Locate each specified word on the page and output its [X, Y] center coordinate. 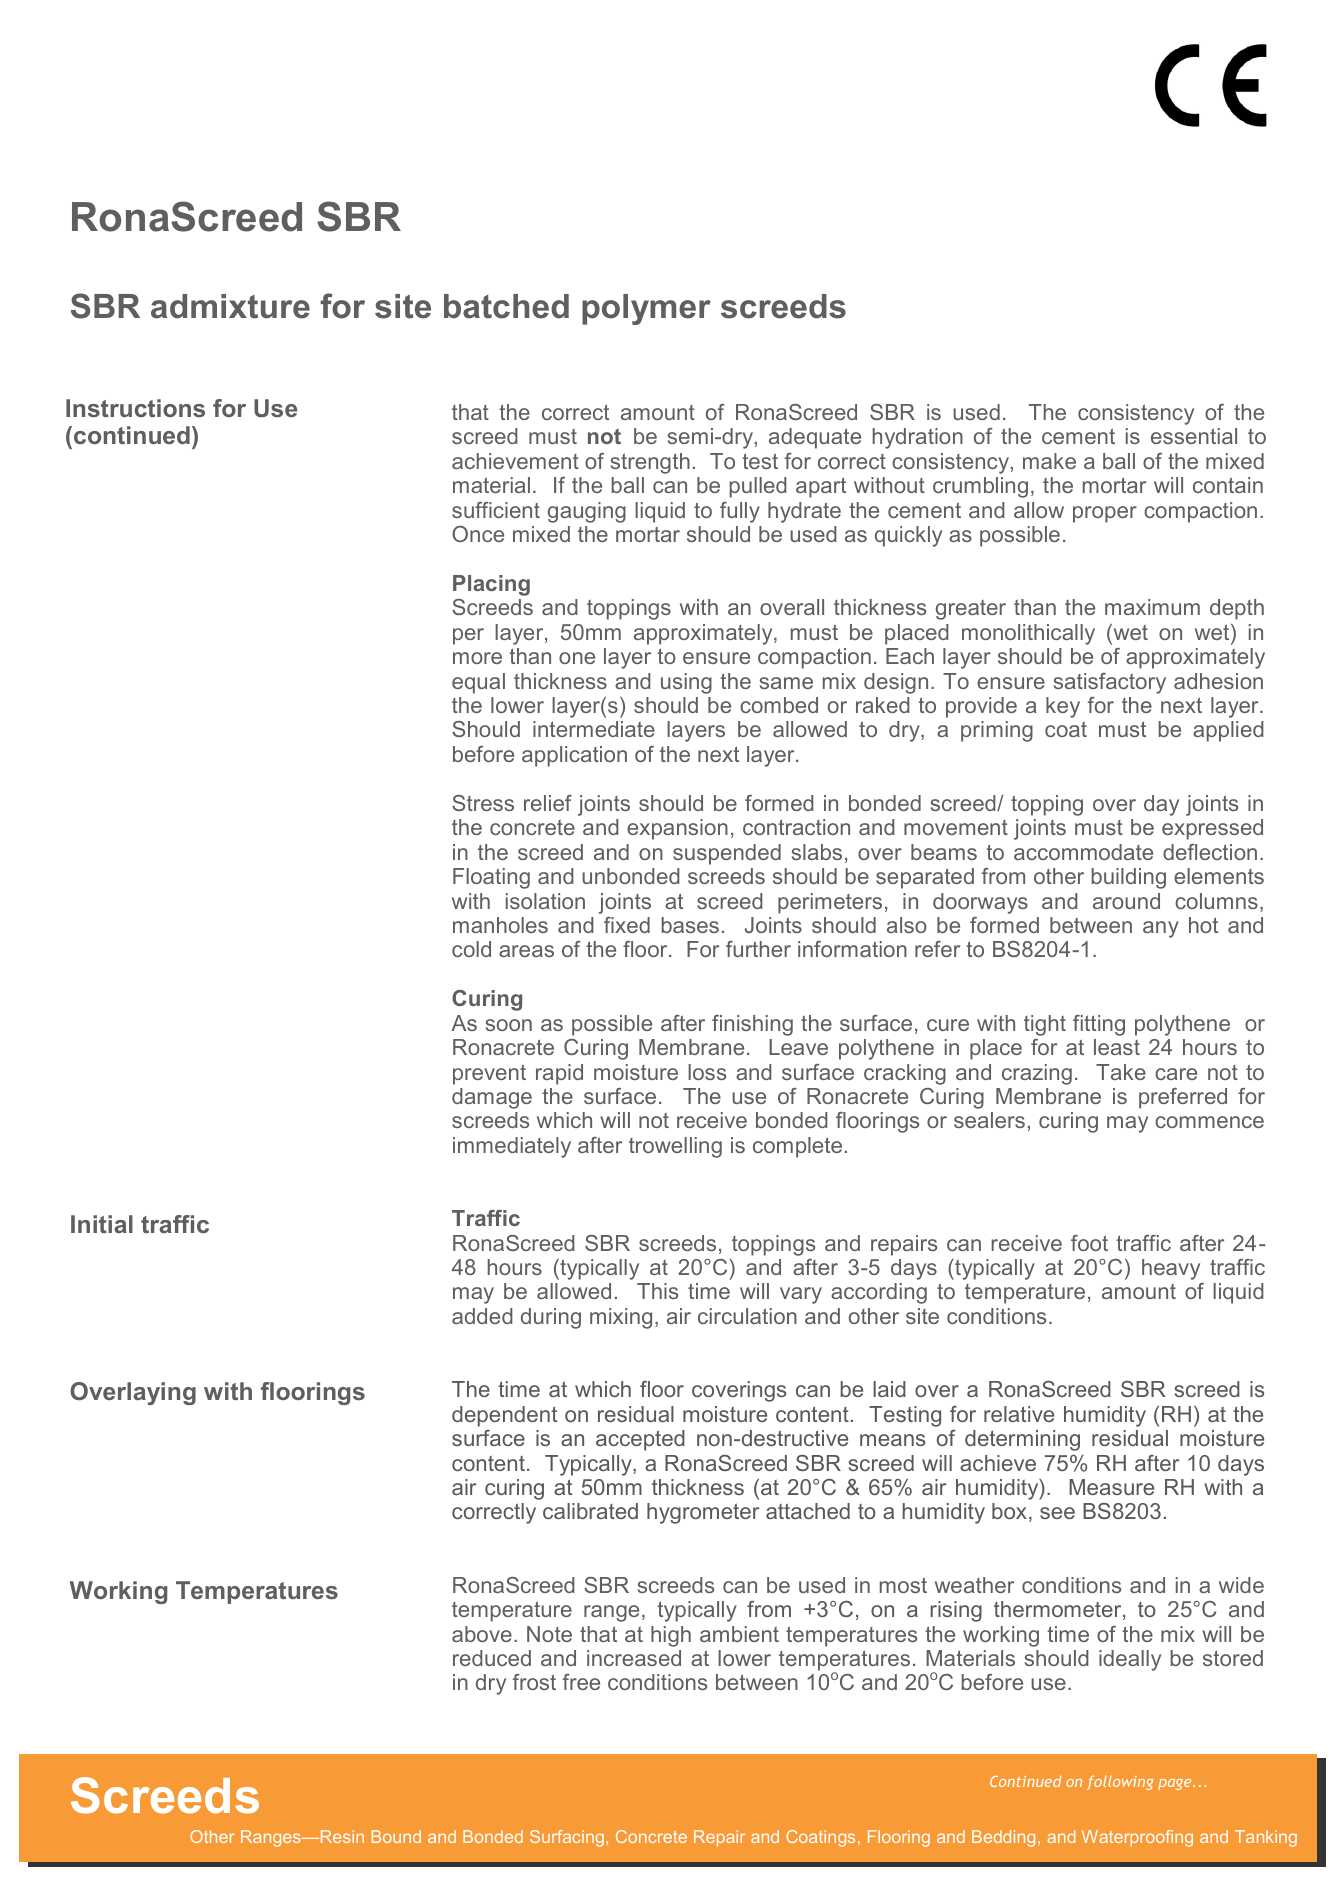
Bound [396, 1836]
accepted [640, 1440]
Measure [1111, 1487]
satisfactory [1110, 683]
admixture [230, 306]
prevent [489, 1074]
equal [478, 683]
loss [707, 1072]
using [686, 683]
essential [1194, 436]
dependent [504, 1416]
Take [1121, 1072]
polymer [646, 309]
